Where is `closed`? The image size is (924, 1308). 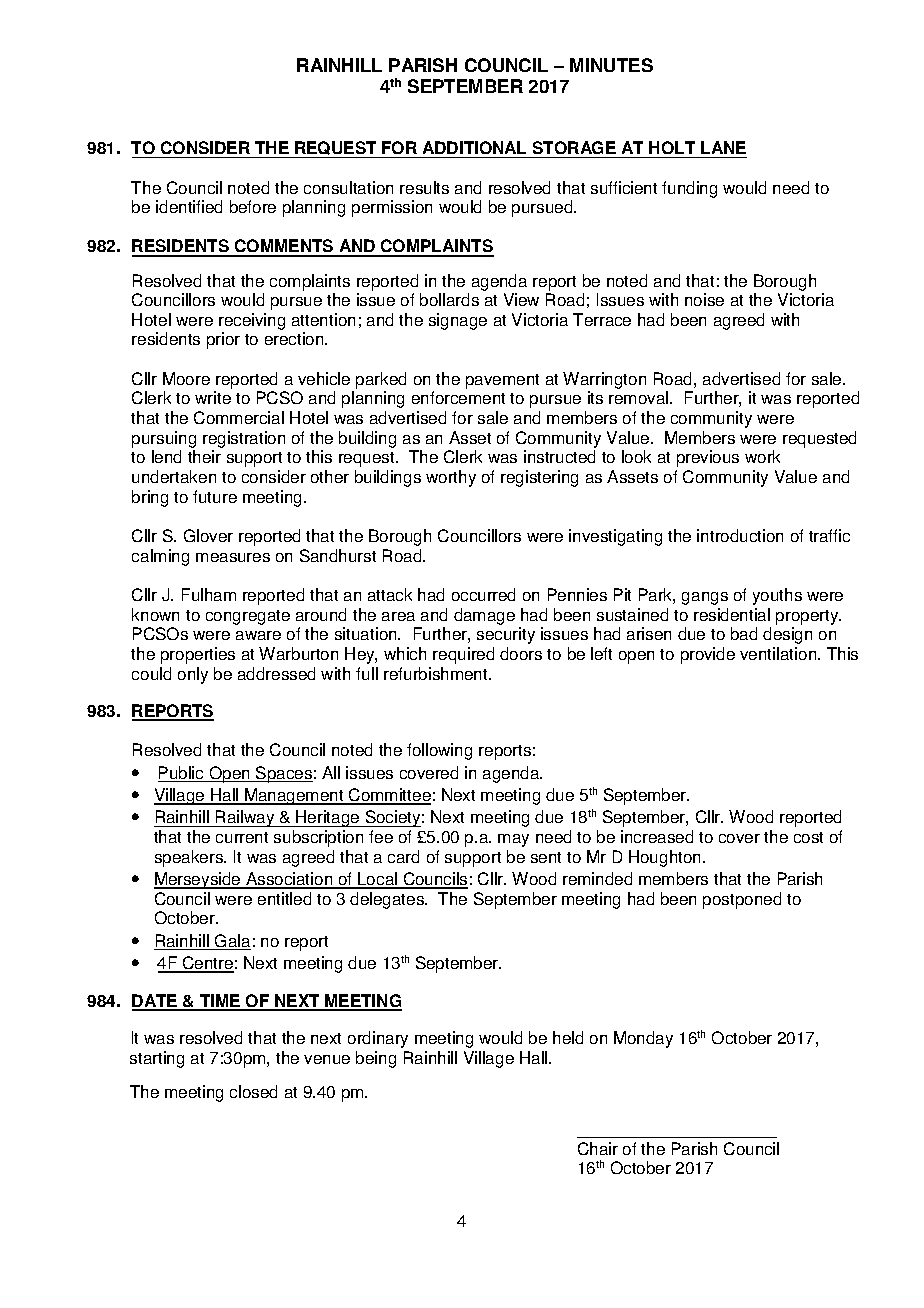 closed is located at coordinates (253, 1091).
